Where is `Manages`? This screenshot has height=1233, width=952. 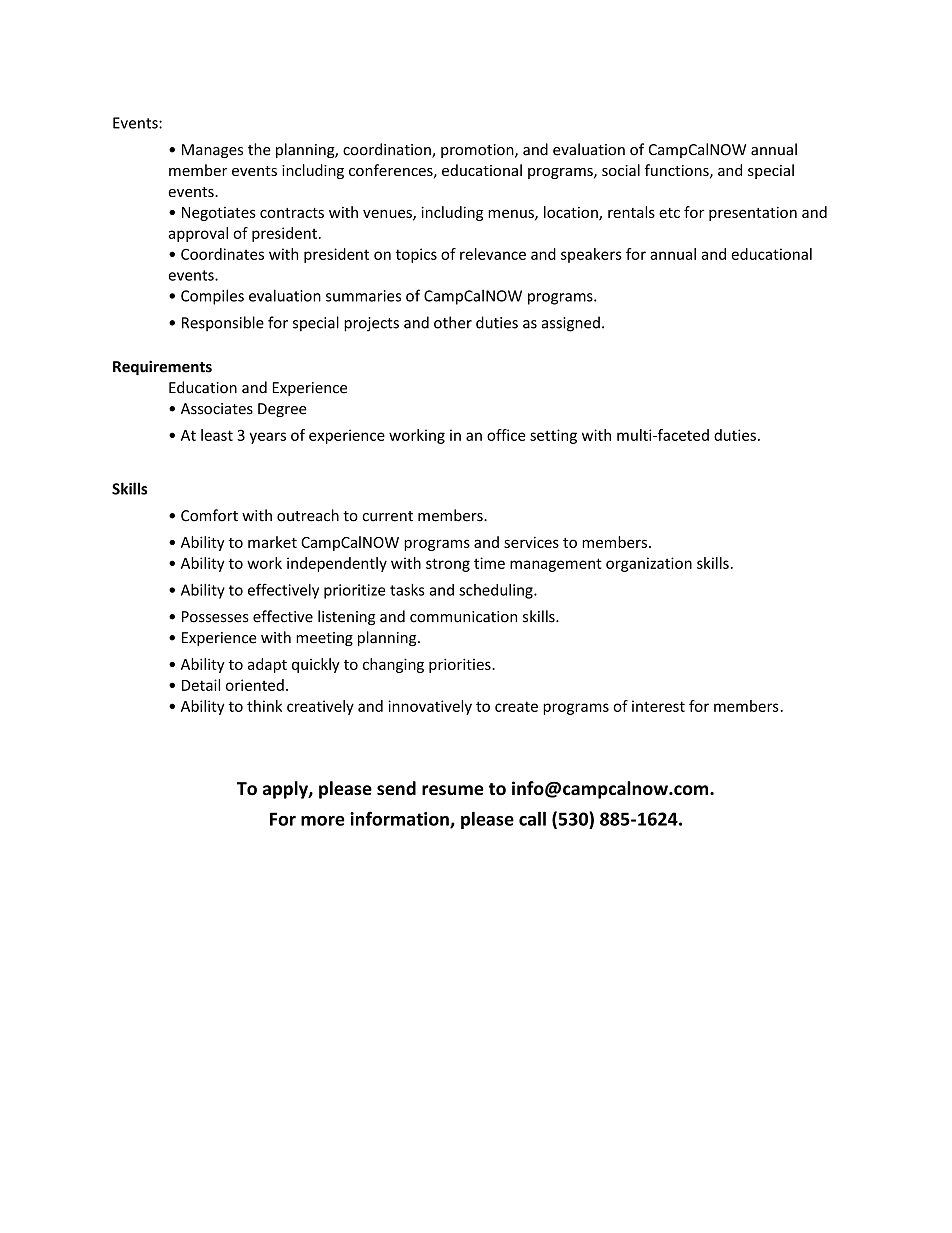 Manages is located at coordinates (212, 151).
